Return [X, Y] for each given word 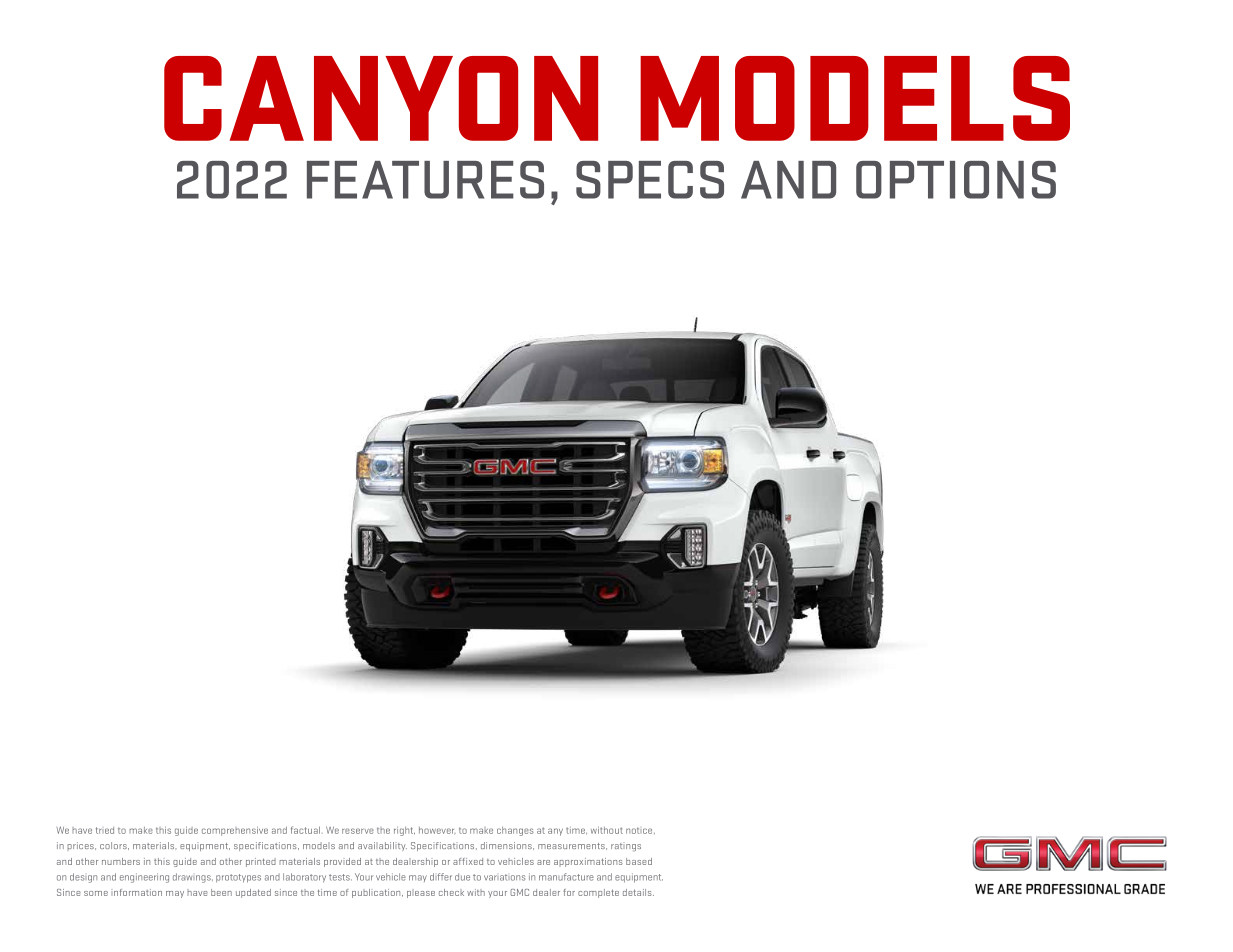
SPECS [650, 180]
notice [640, 830]
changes [515, 831]
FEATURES [425, 180]
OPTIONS [956, 180]
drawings [193, 878]
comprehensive [235, 831]
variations [504, 877]
